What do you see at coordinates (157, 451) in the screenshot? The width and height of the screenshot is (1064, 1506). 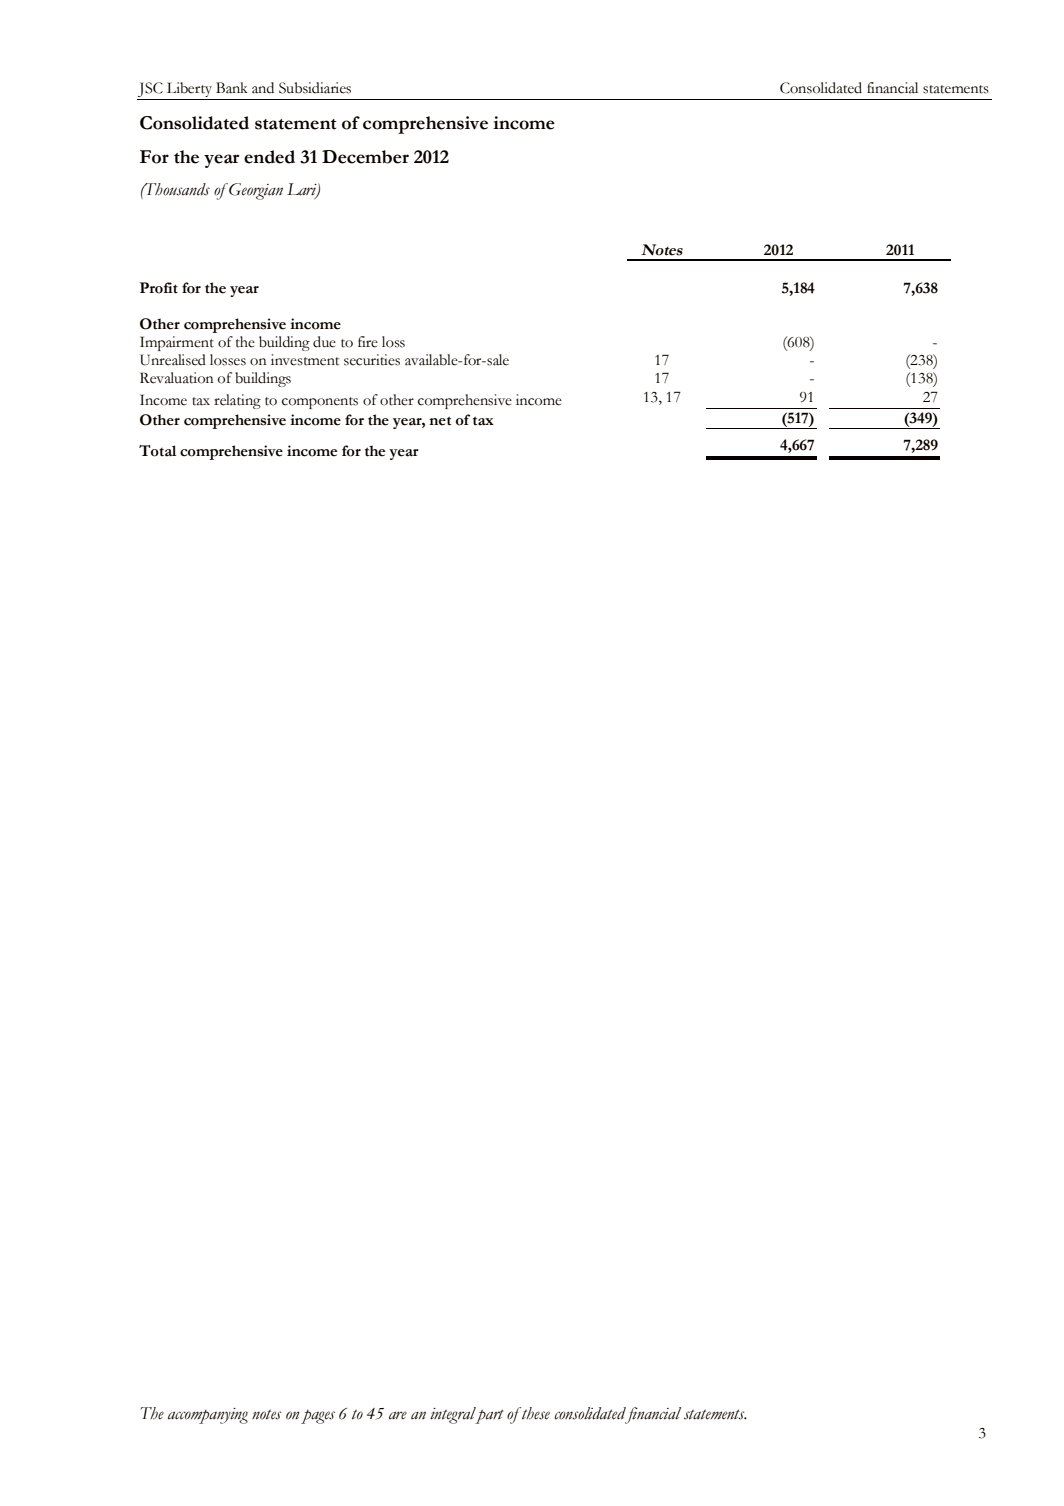 I see `Total` at bounding box center [157, 451].
